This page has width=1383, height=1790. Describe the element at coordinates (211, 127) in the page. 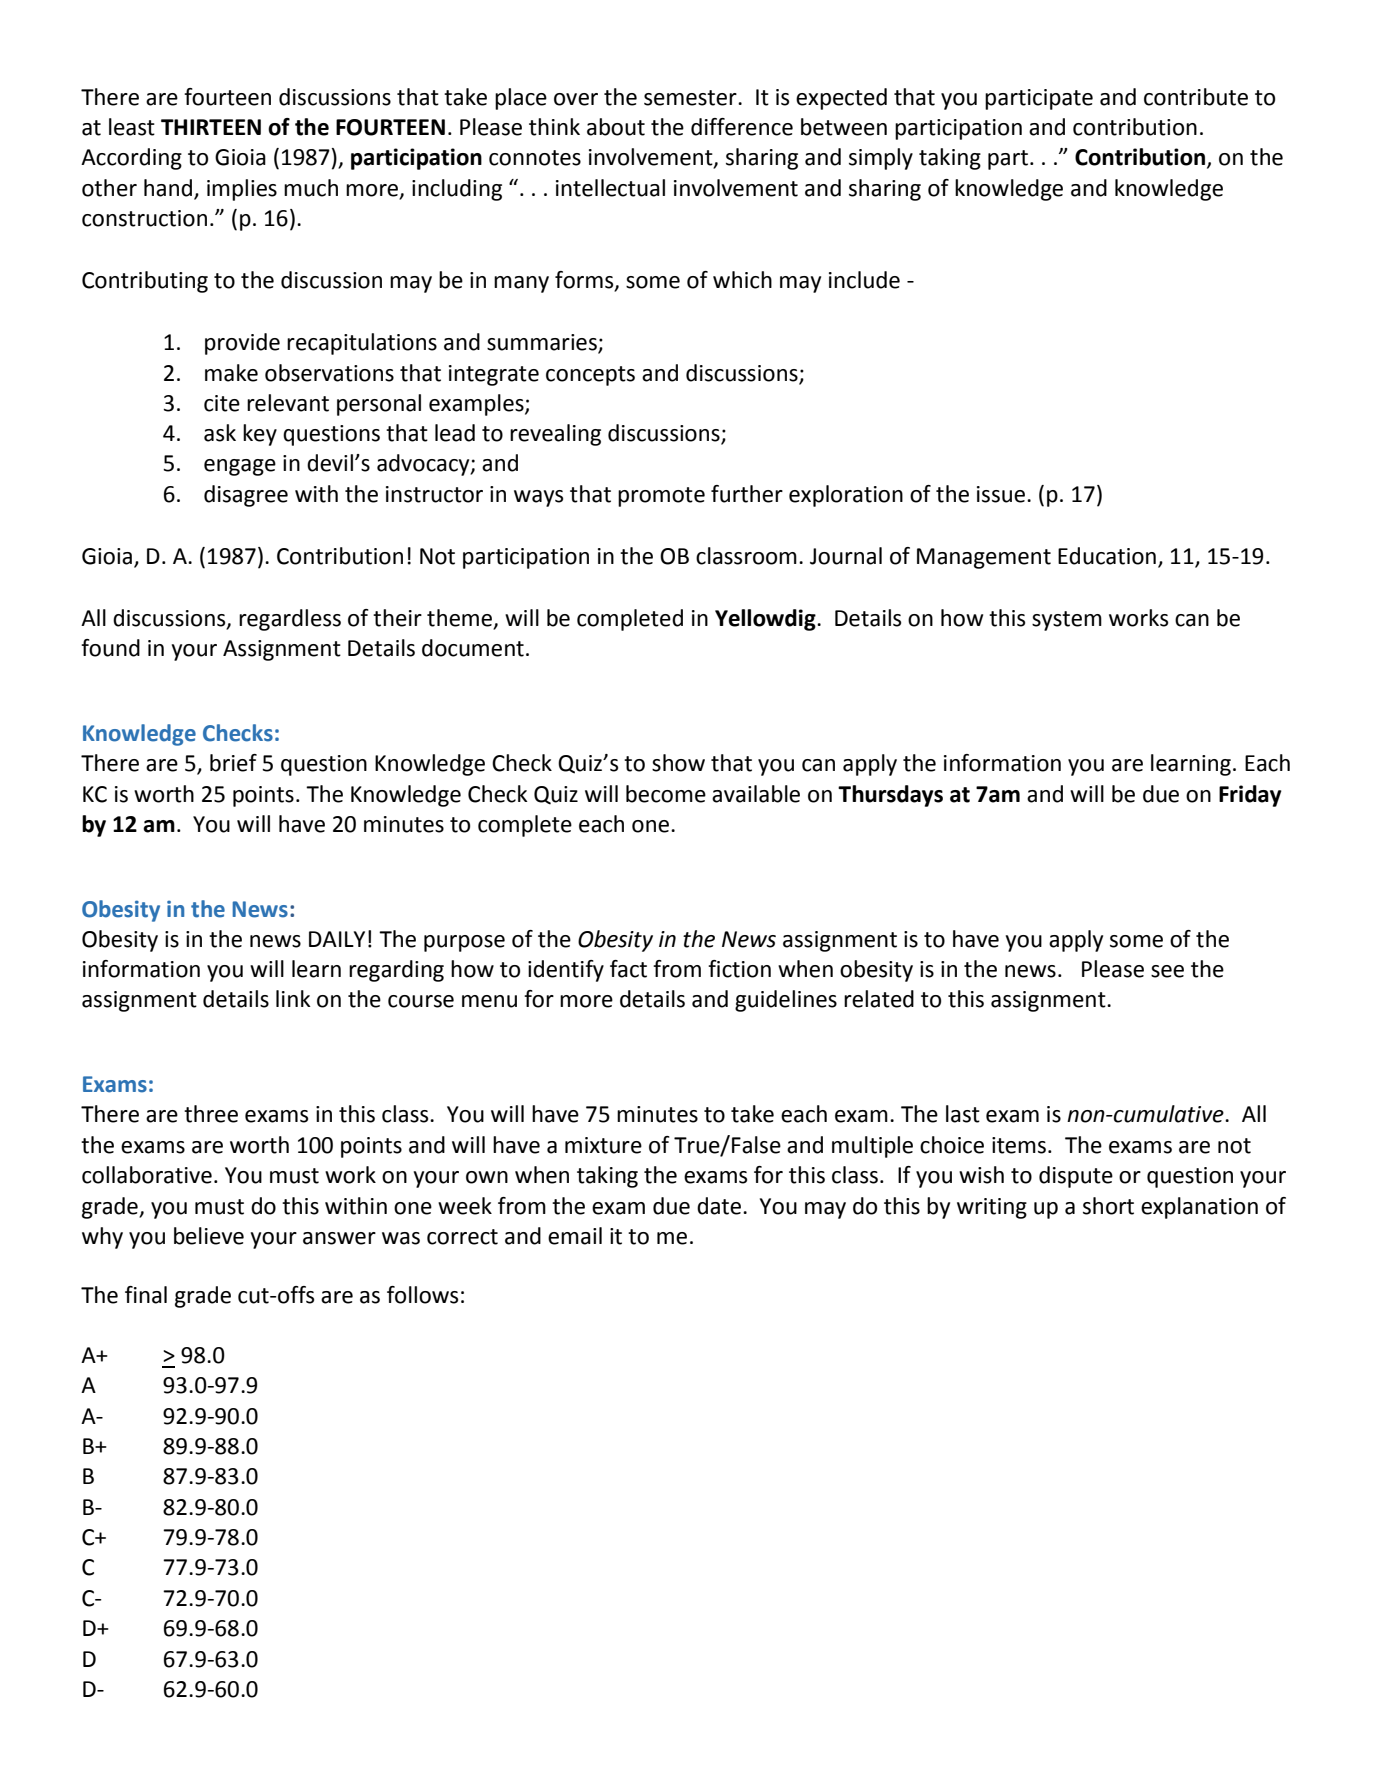

I see `THIRTEEN` at that location.
